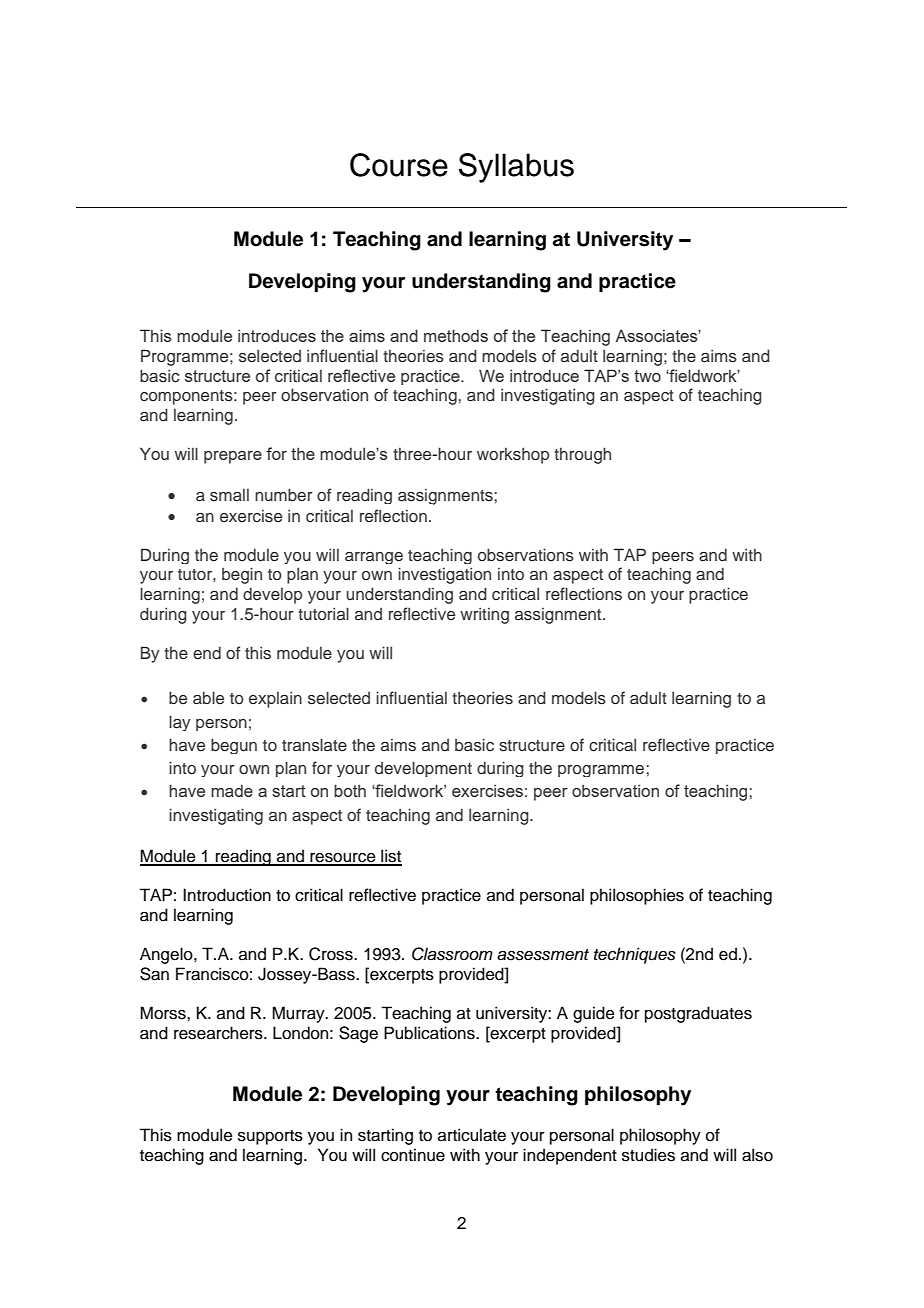 Image resolution: width=924 pixels, height=1308 pixels. Describe the element at coordinates (647, 376) in the page. I see `two` at that location.
